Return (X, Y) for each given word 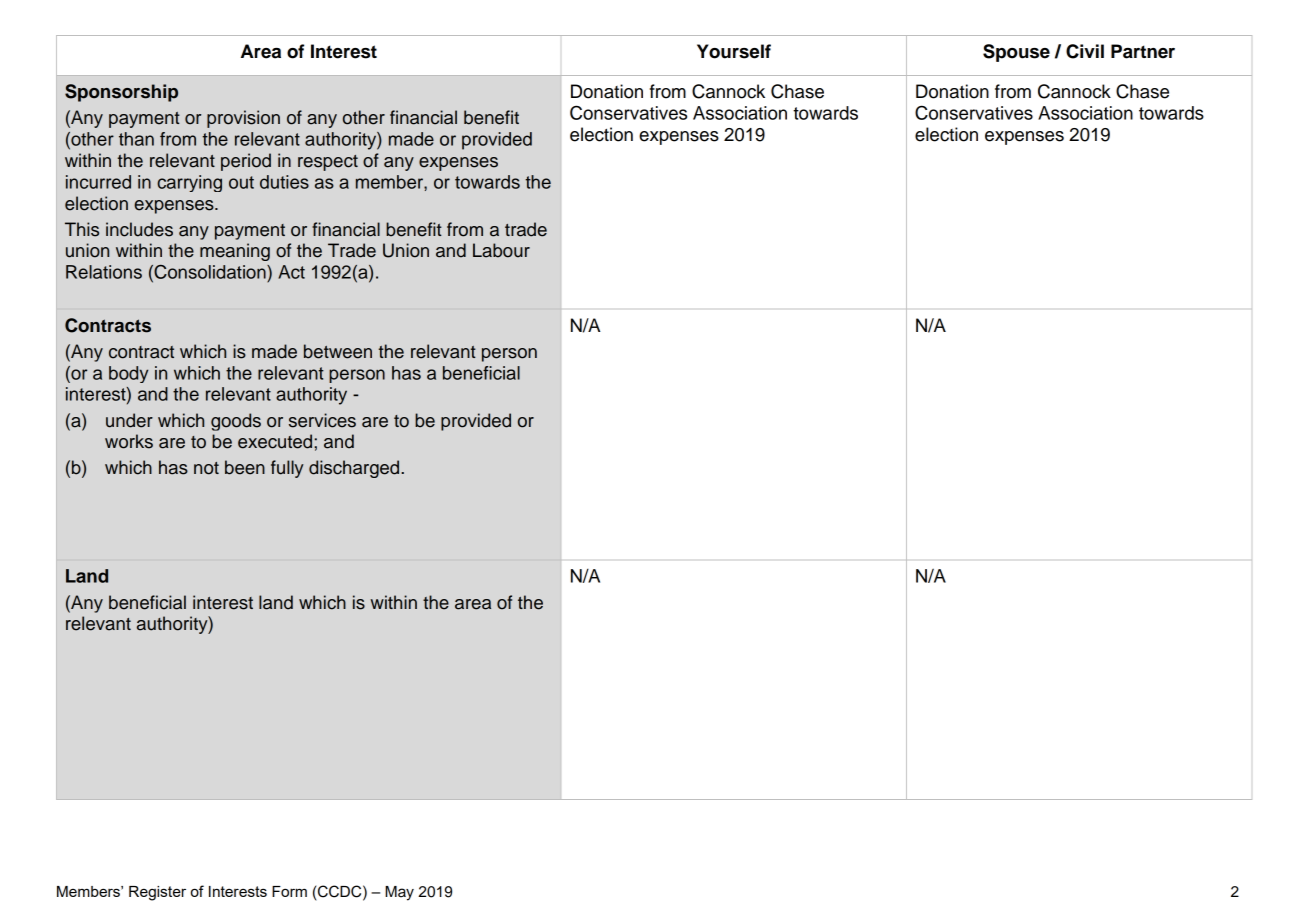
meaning (235, 252)
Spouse (1016, 53)
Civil (1085, 51)
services (322, 420)
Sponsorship (121, 93)
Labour (501, 250)
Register (157, 893)
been (245, 467)
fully (287, 469)
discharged (355, 469)
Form (289, 891)
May (399, 893)
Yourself (734, 51)
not (206, 468)
